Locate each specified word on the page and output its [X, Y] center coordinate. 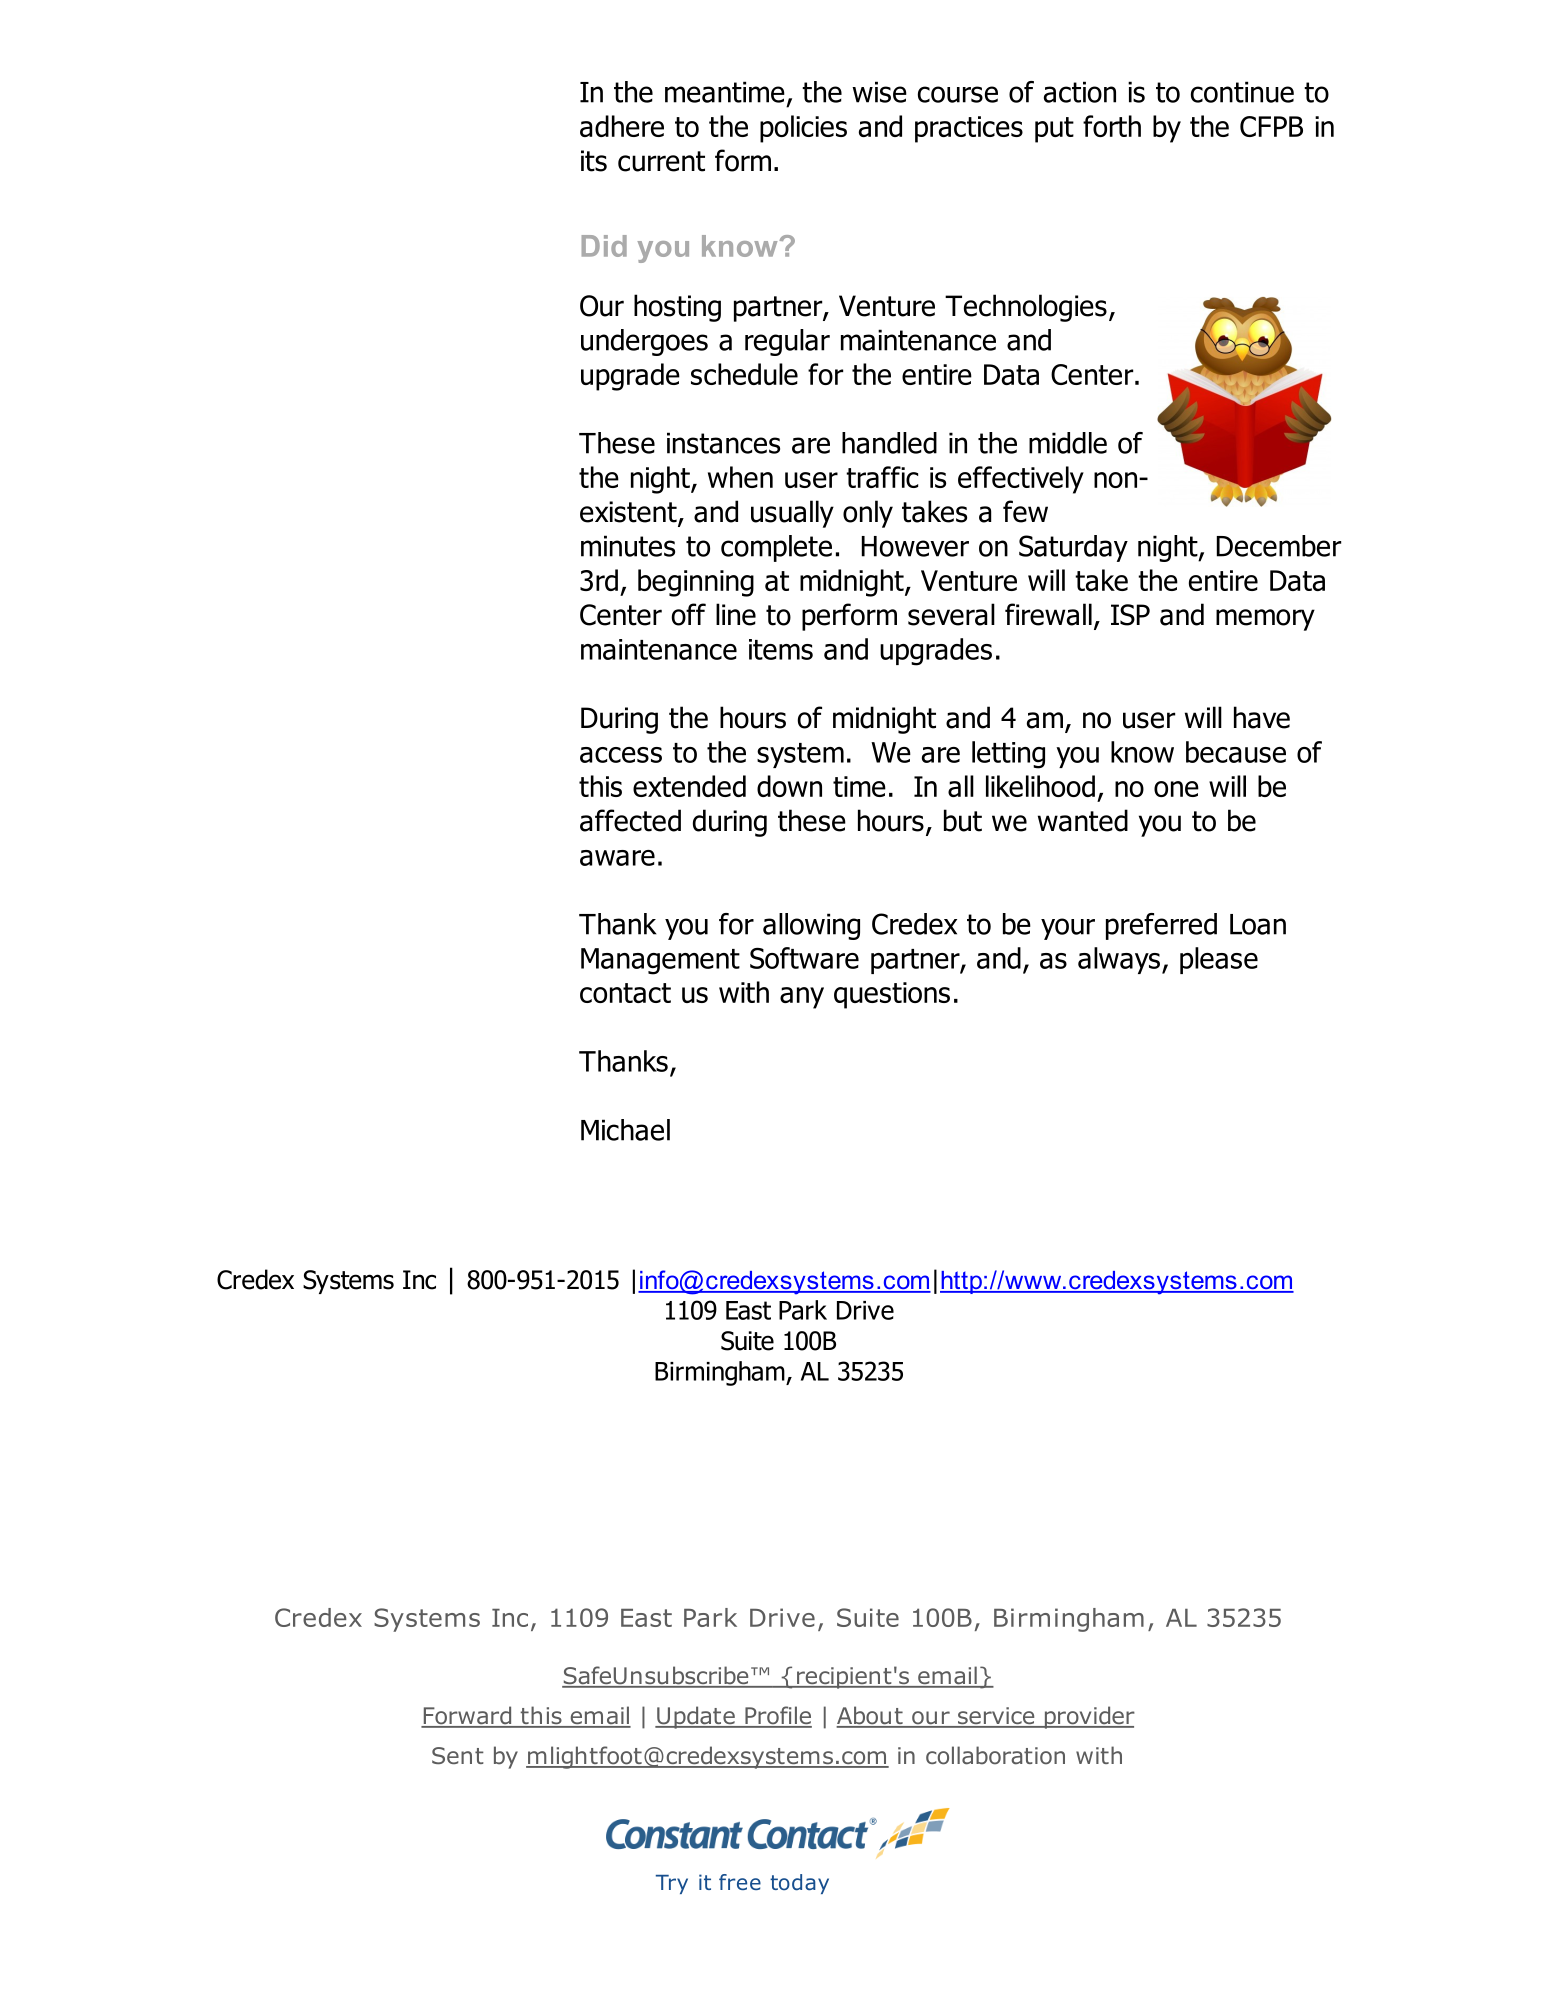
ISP [1130, 615]
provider [1088, 1717]
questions [892, 995]
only [868, 514]
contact [625, 993]
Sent [458, 1755]
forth [1112, 126]
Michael [625, 1130]
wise [879, 92]
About [870, 1716]
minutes [628, 546]
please [1219, 960]
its [594, 161]
